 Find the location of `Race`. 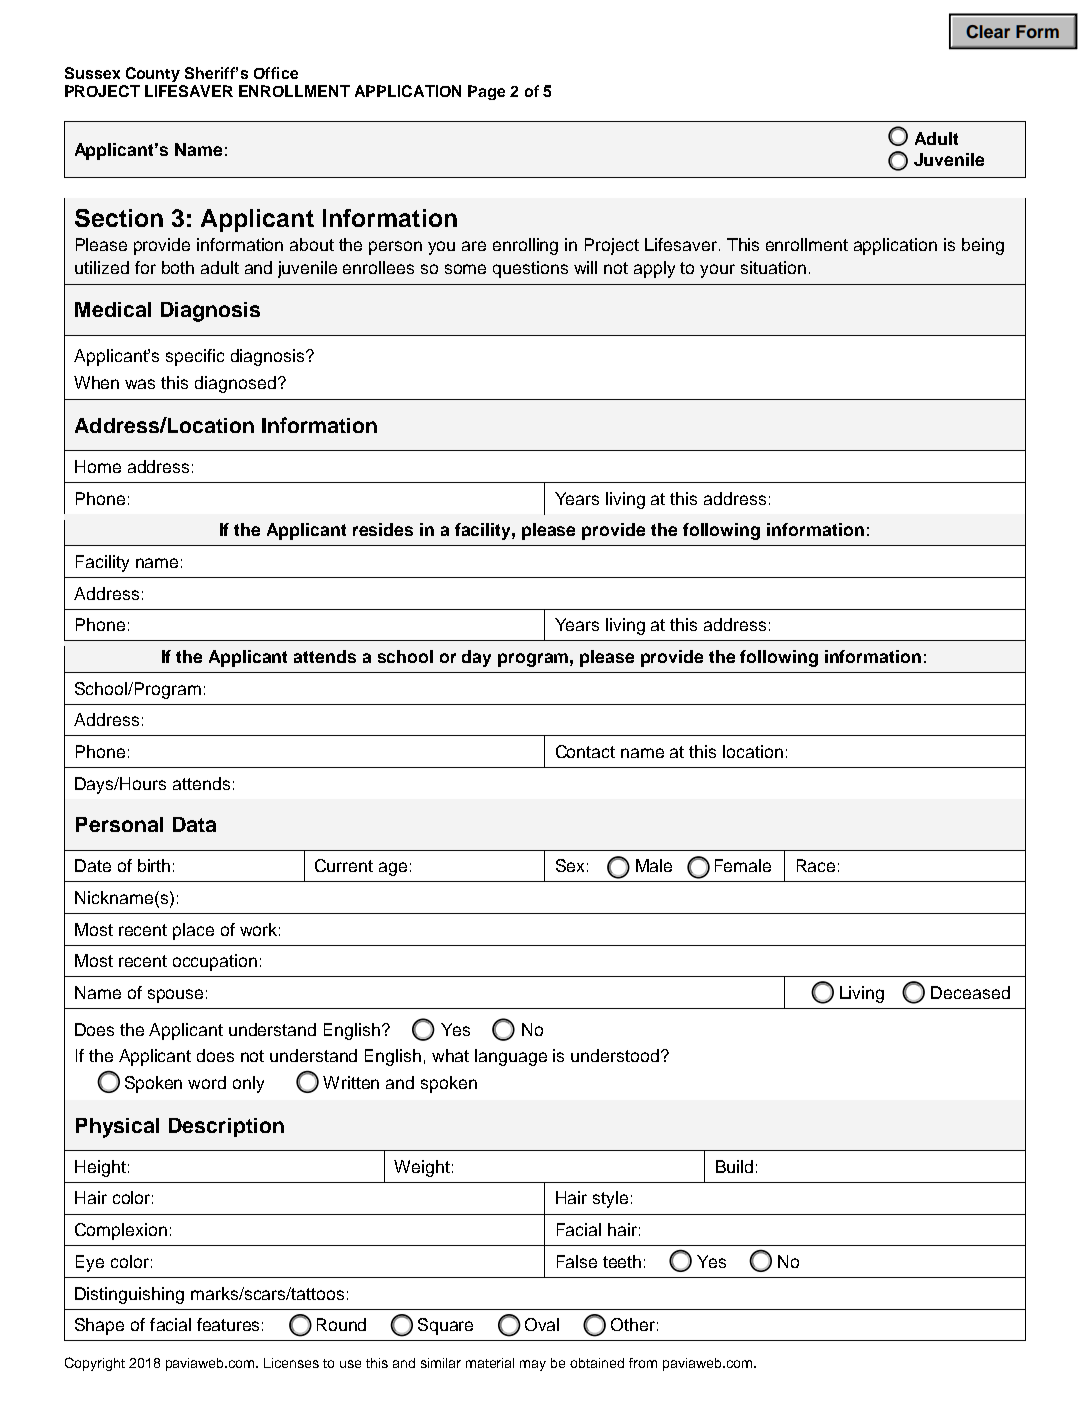

Race is located at coordinates (816, 865).
